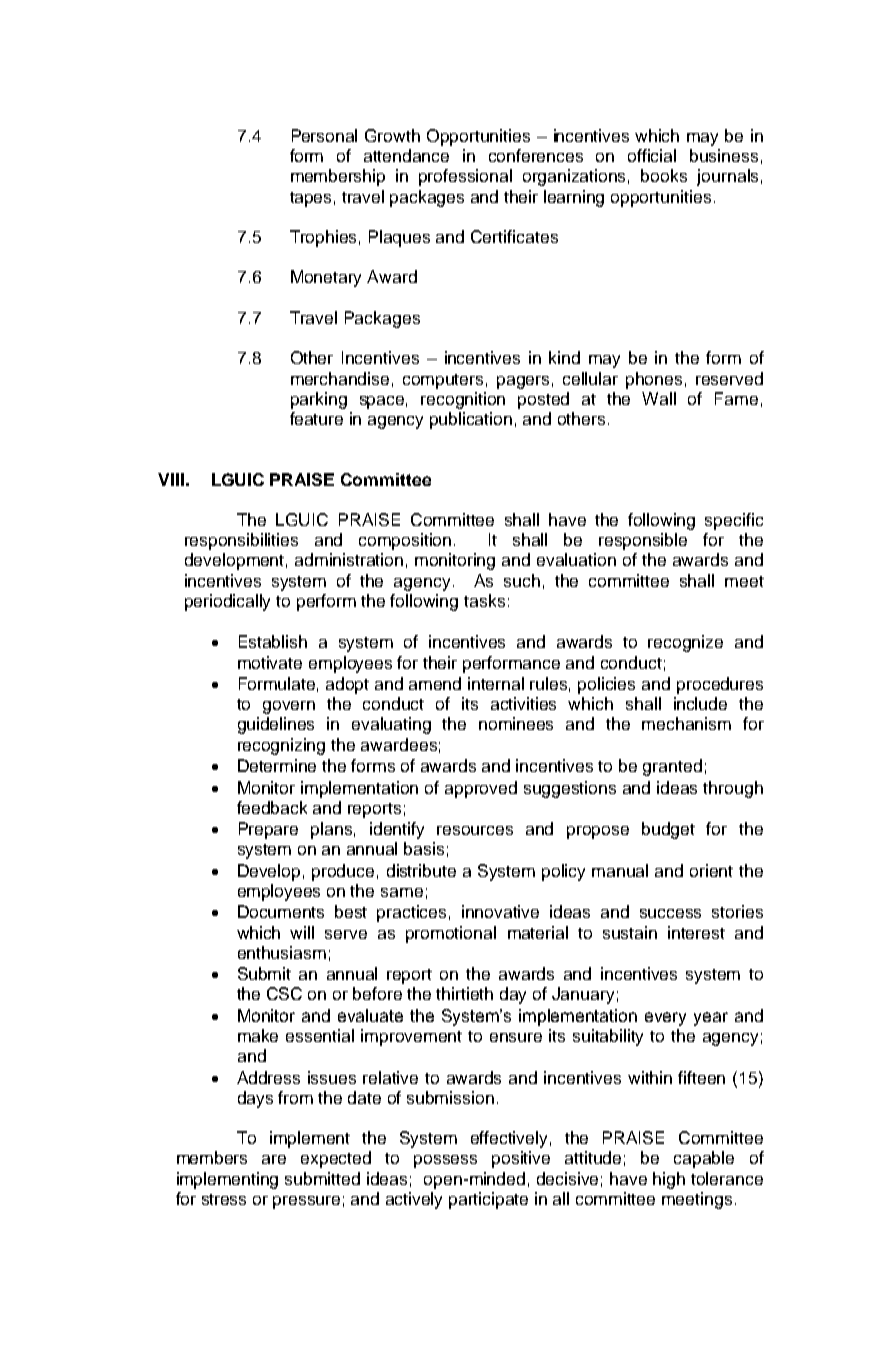  What do you see at coordinates (268, 830) in the document?
I see `Prepare` at bounding box center [268, 830].
